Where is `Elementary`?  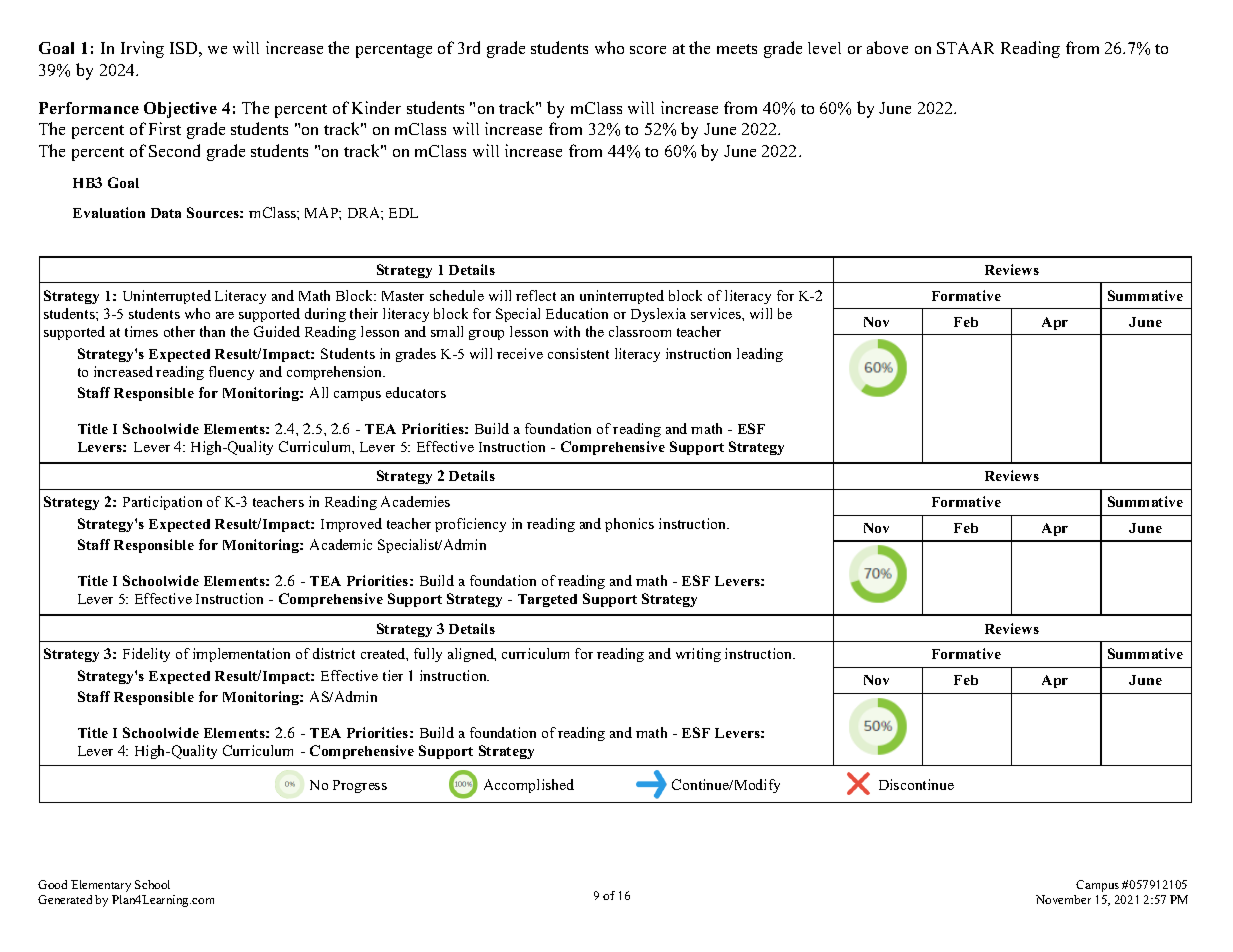
Elementary is located at coordinates (101, 886).
